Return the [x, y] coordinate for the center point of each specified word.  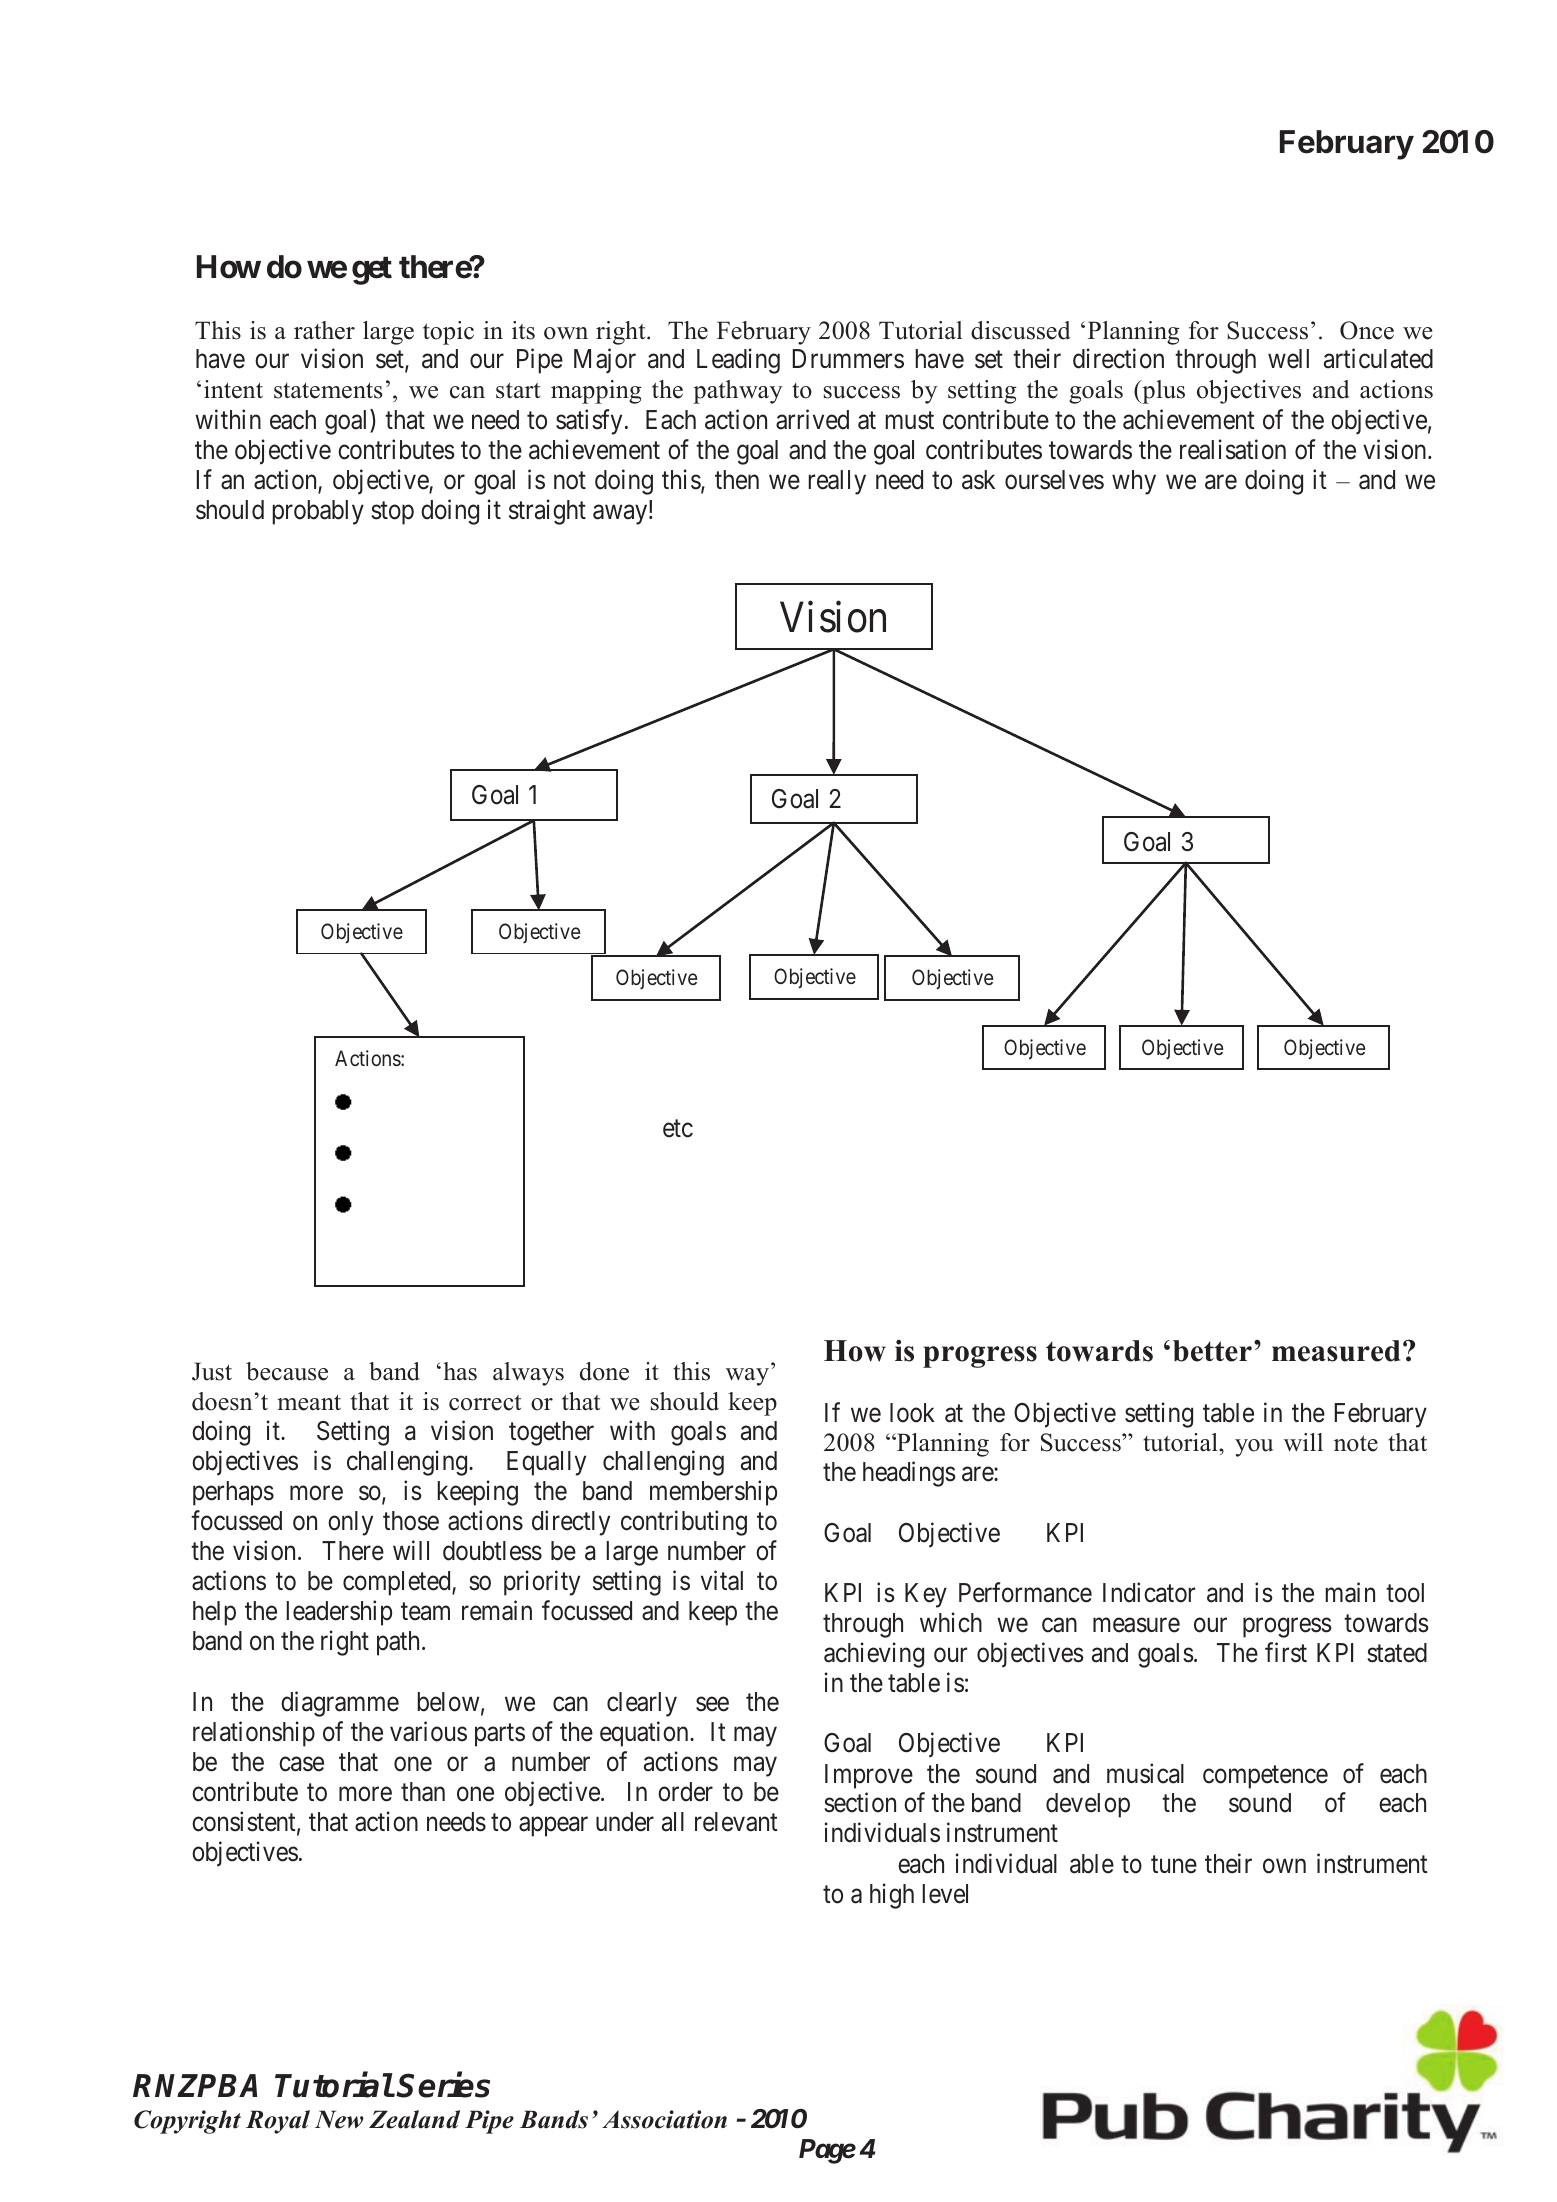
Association [664, 2119]
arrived [812, 419]
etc [678, 1129]
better [1212, 1351]
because [287, 1371]
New [339, 2119]
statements [328, 390]
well [1288, 359]
